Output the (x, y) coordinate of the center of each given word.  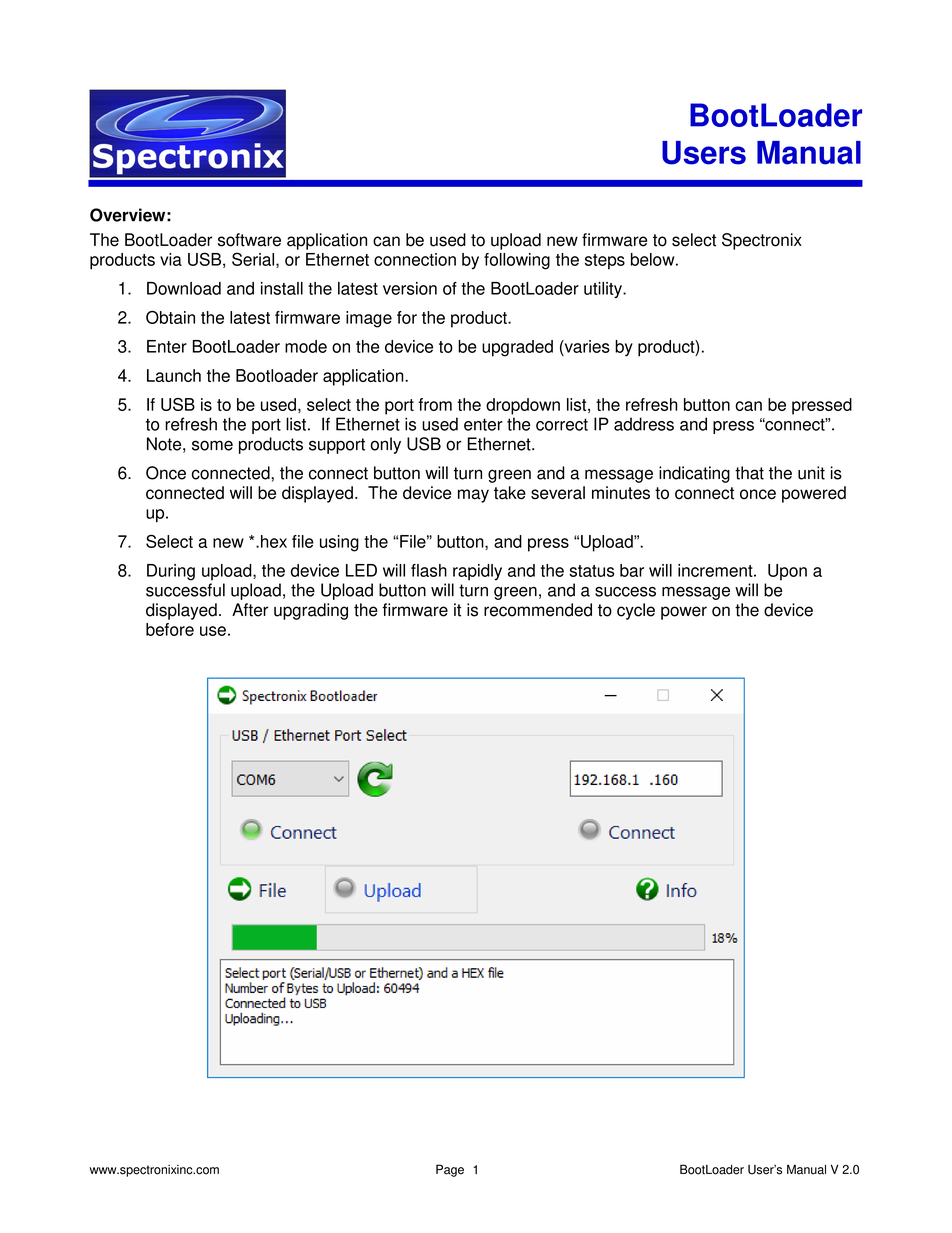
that (749, 473)
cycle (636, 611)
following (517, 261)
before (170, 629)
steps (605, 262)
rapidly (477, 572)
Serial (253, 259)
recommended (538, 610)
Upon (787, 572)
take (510, 493)
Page (450, 1170)
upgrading (311, 611)
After (250, 610)
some (212, 445)
